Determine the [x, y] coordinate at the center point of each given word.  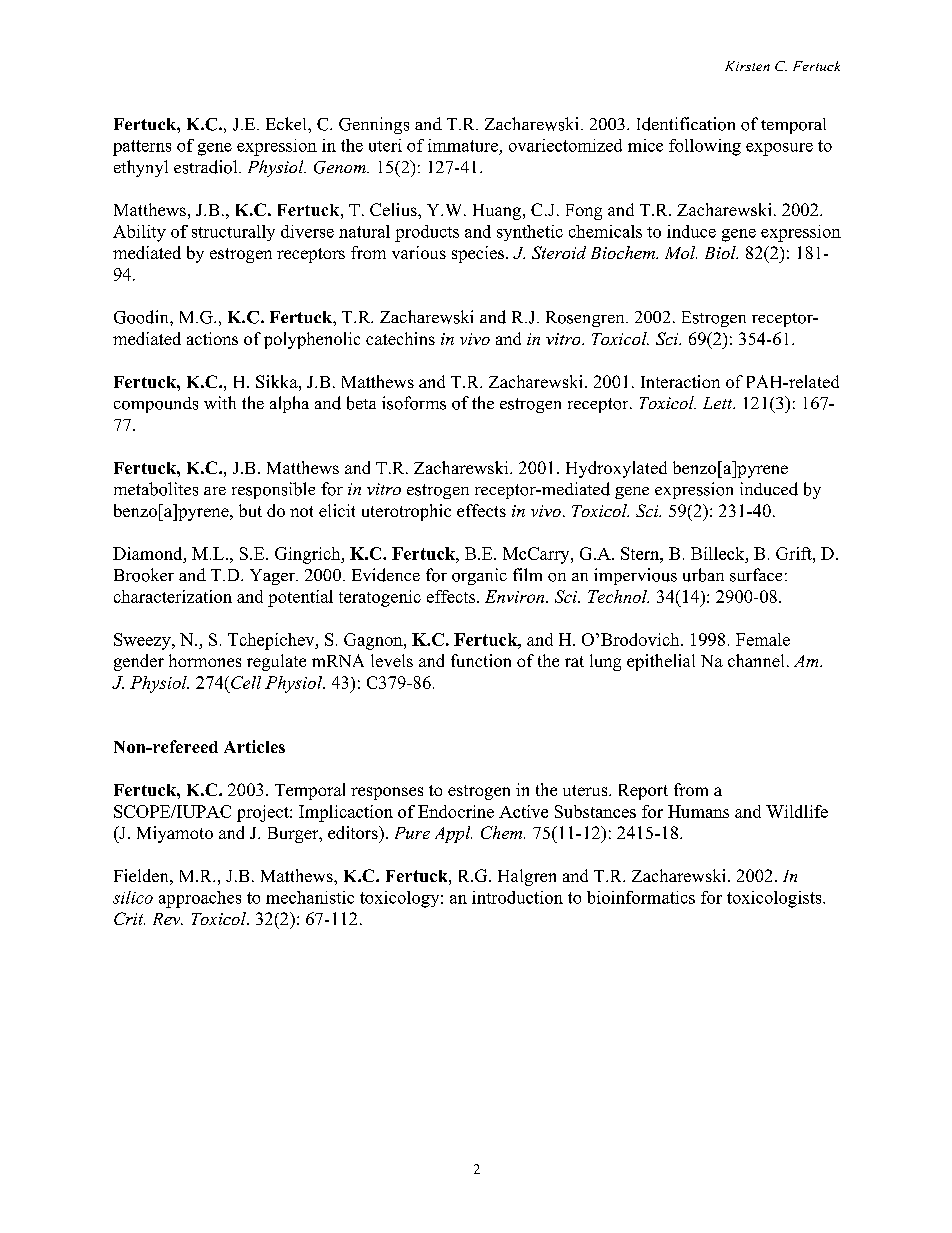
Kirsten [747, 66]
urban [703, 575]
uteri [385, 145]
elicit [337, 510]
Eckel [287, 123]
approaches [200, 899]
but [250, 510]
